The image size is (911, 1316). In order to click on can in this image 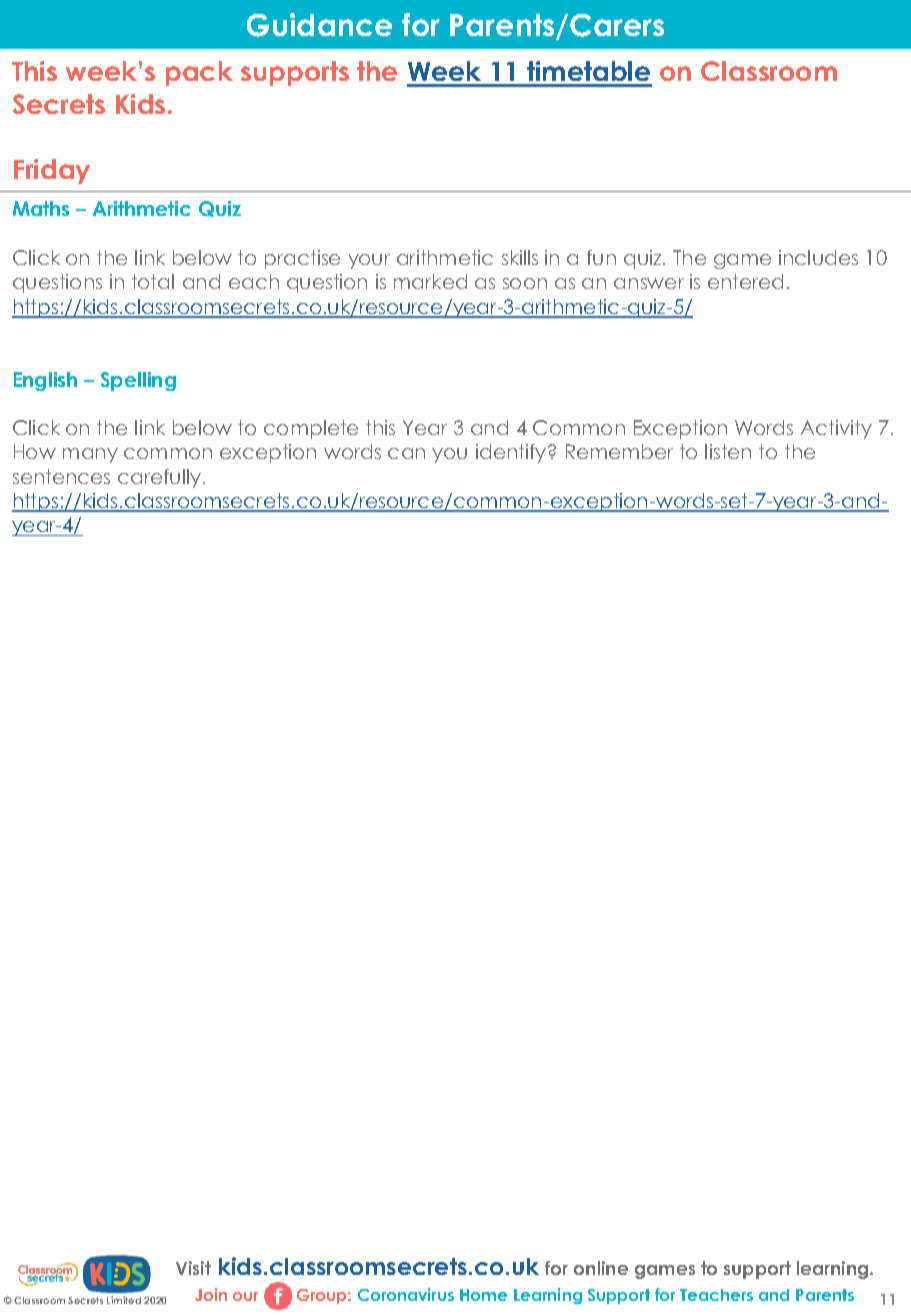, I will do `click(406, 453)`.
